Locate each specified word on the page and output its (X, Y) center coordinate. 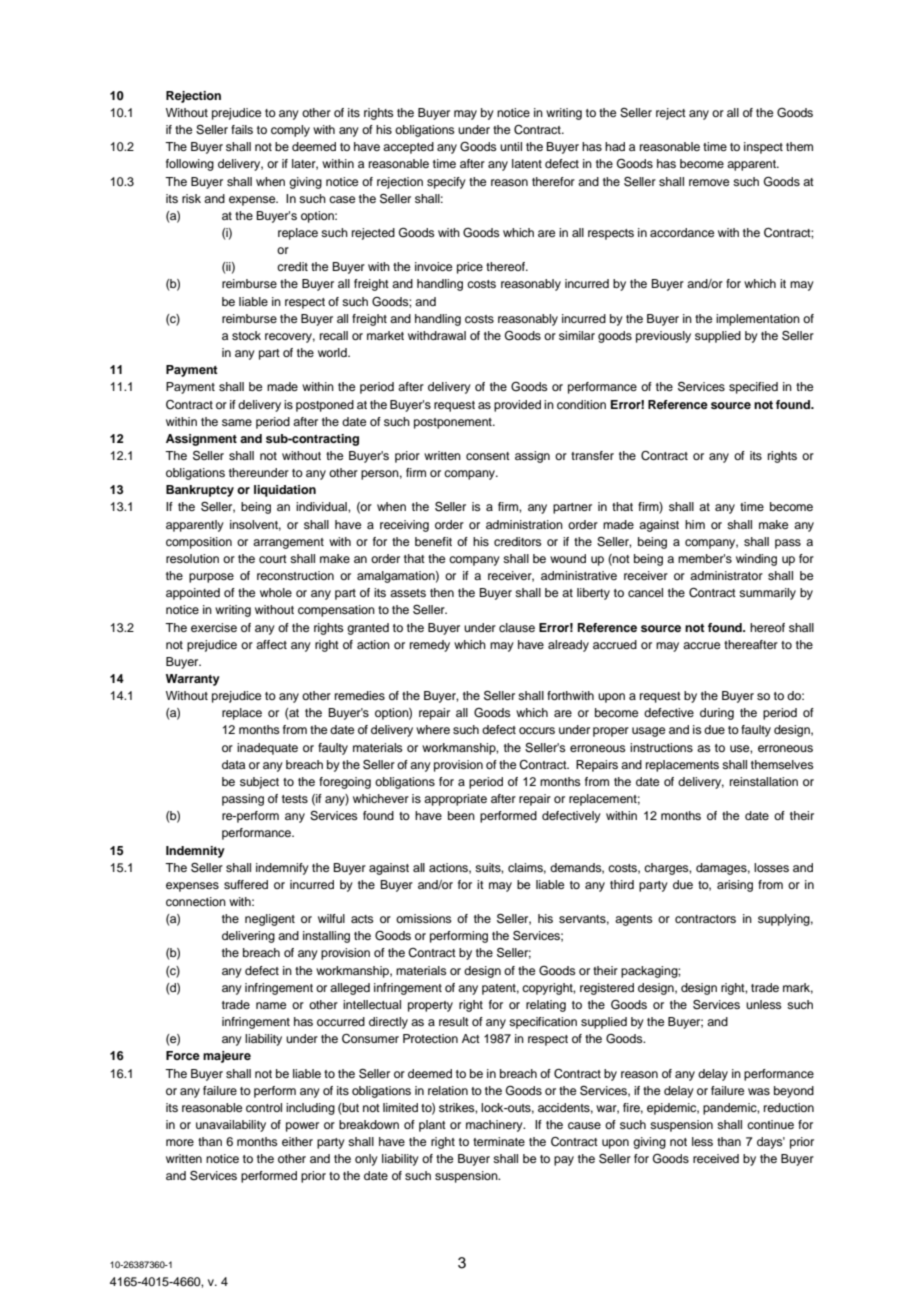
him (695, 524)
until (511, 146)
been (461, 815)
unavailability (231, 1126)
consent (488, 456)
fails (242, 129)
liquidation (285, 491)
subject (259, 783)
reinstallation (764, 781)
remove (709, 182)
